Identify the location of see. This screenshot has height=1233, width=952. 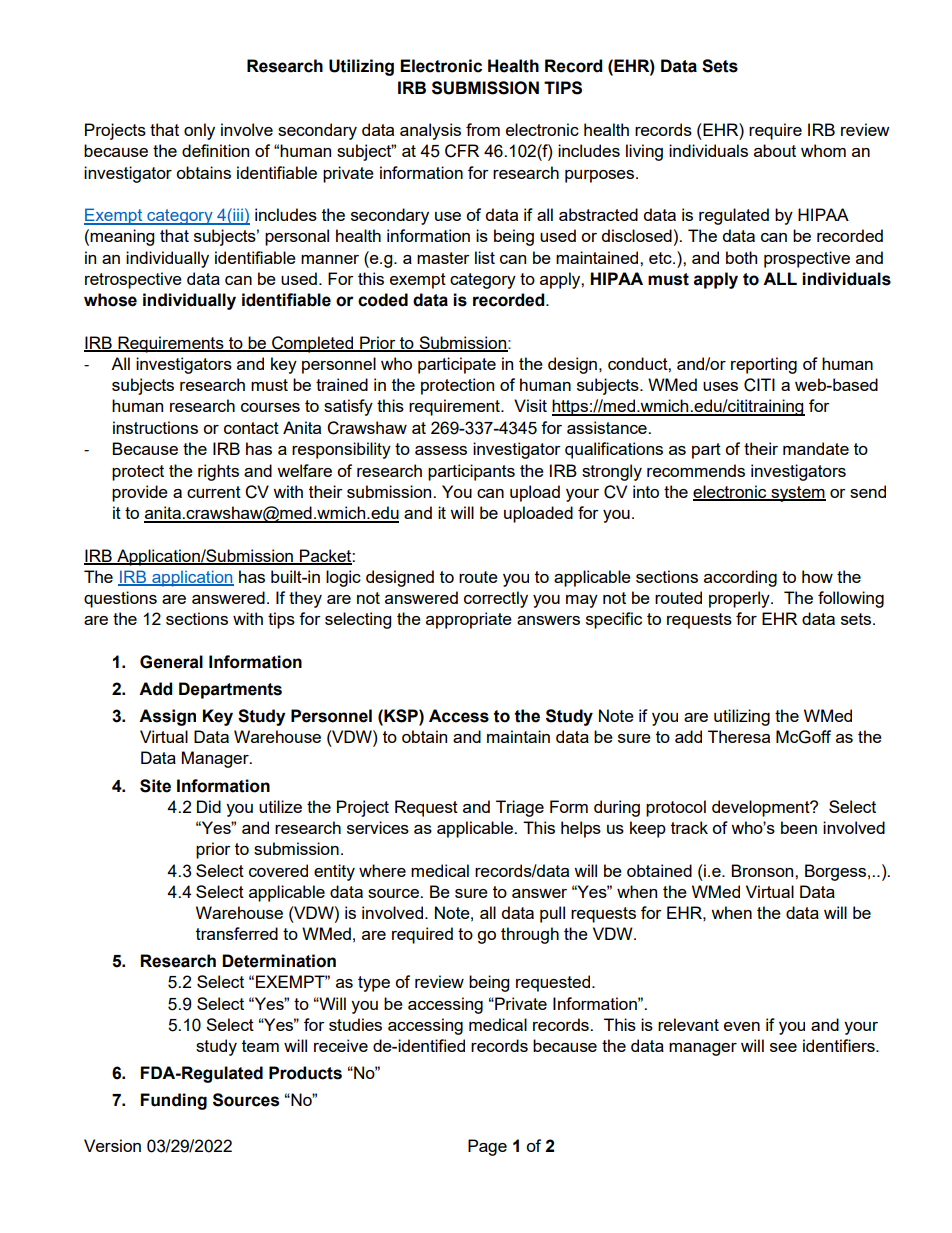
(783, 1047).
